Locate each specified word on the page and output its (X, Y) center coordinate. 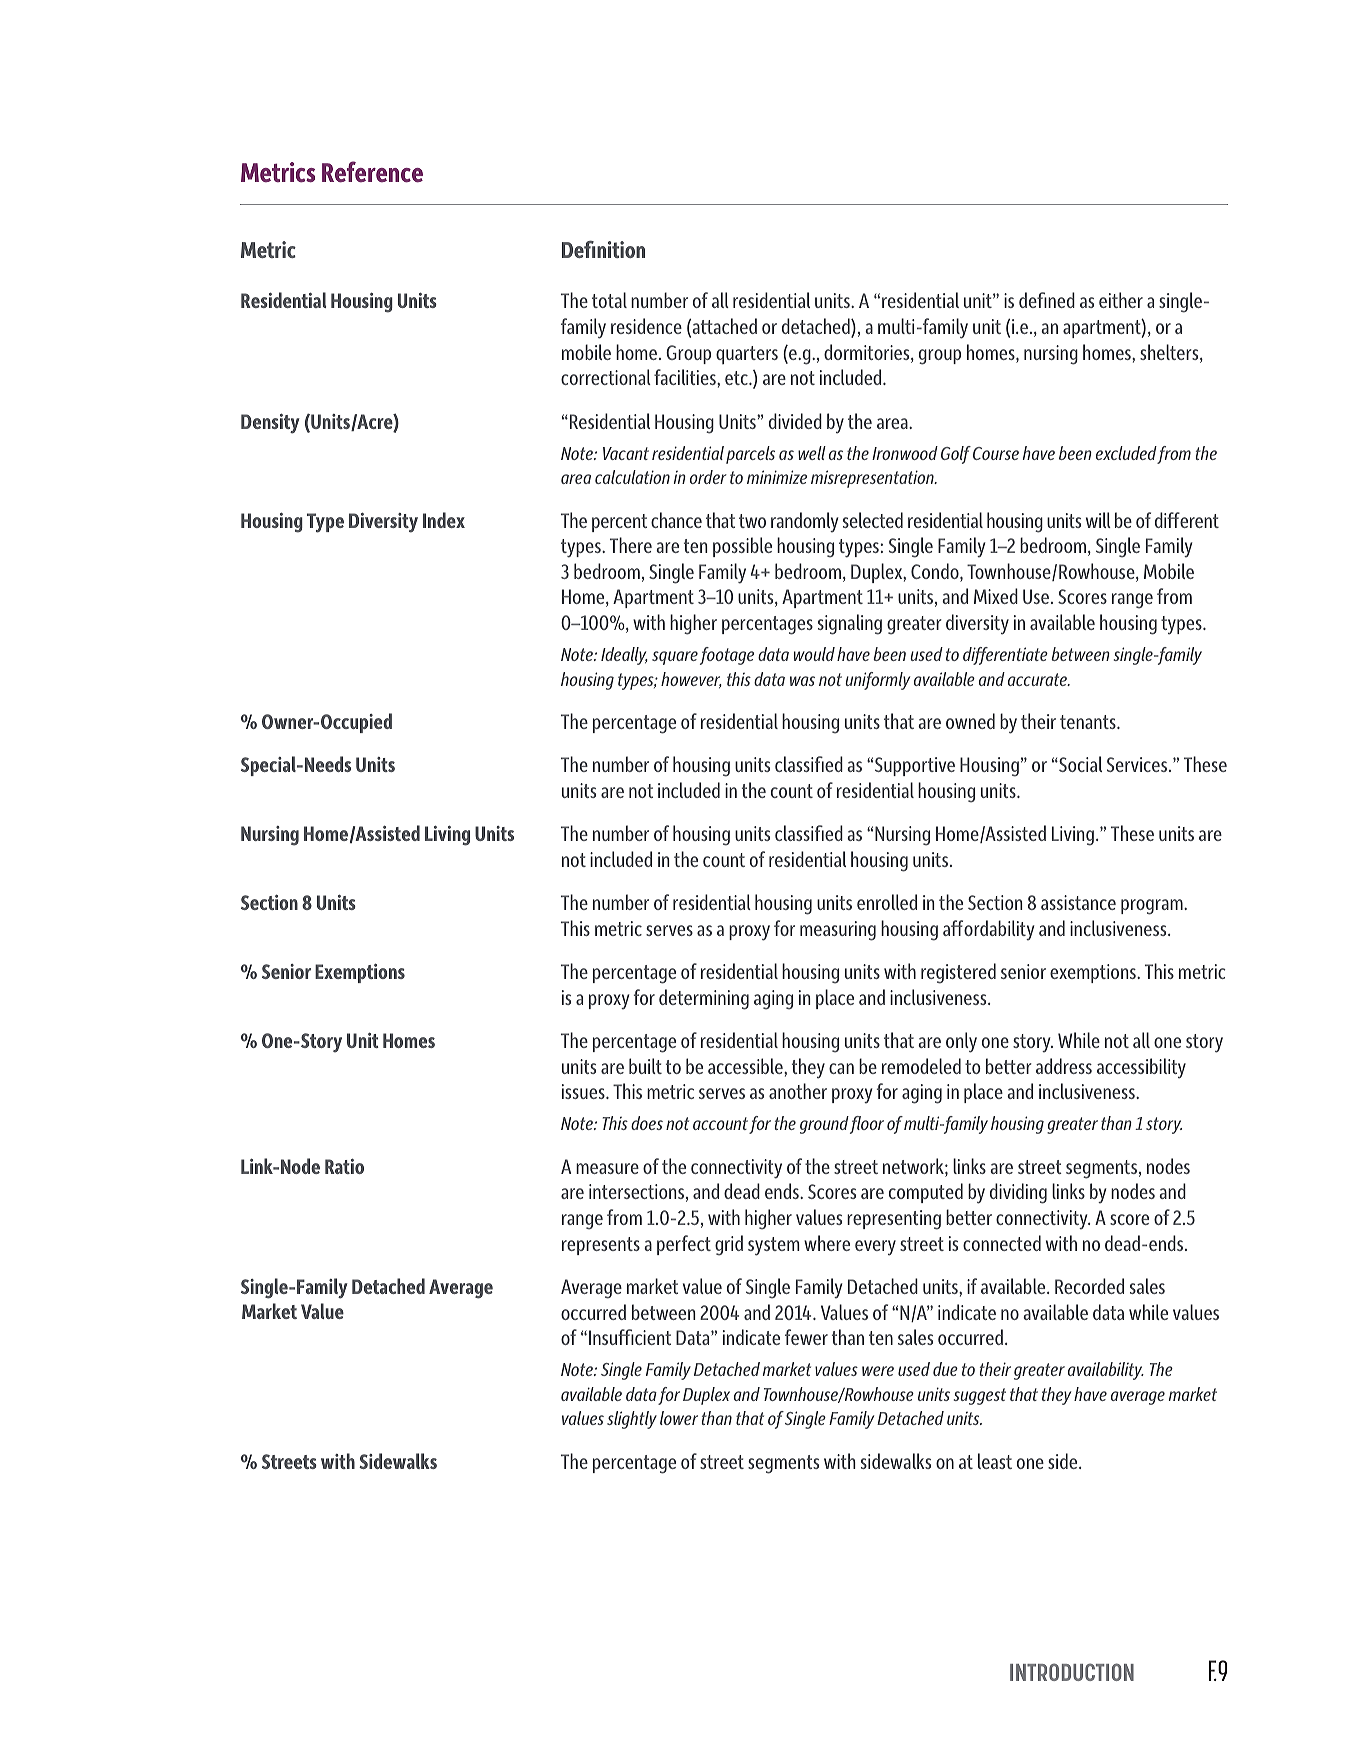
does (647, 1123)
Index (444, 520)
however (691, 680)
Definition (603, 249)
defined (1047, 300)
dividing (1018, 1193)
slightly (632, 1420)
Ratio (344, 1166)
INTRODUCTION (1072, 1672)
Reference (372, 171)
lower (679, 1418)
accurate (1038, 679)
